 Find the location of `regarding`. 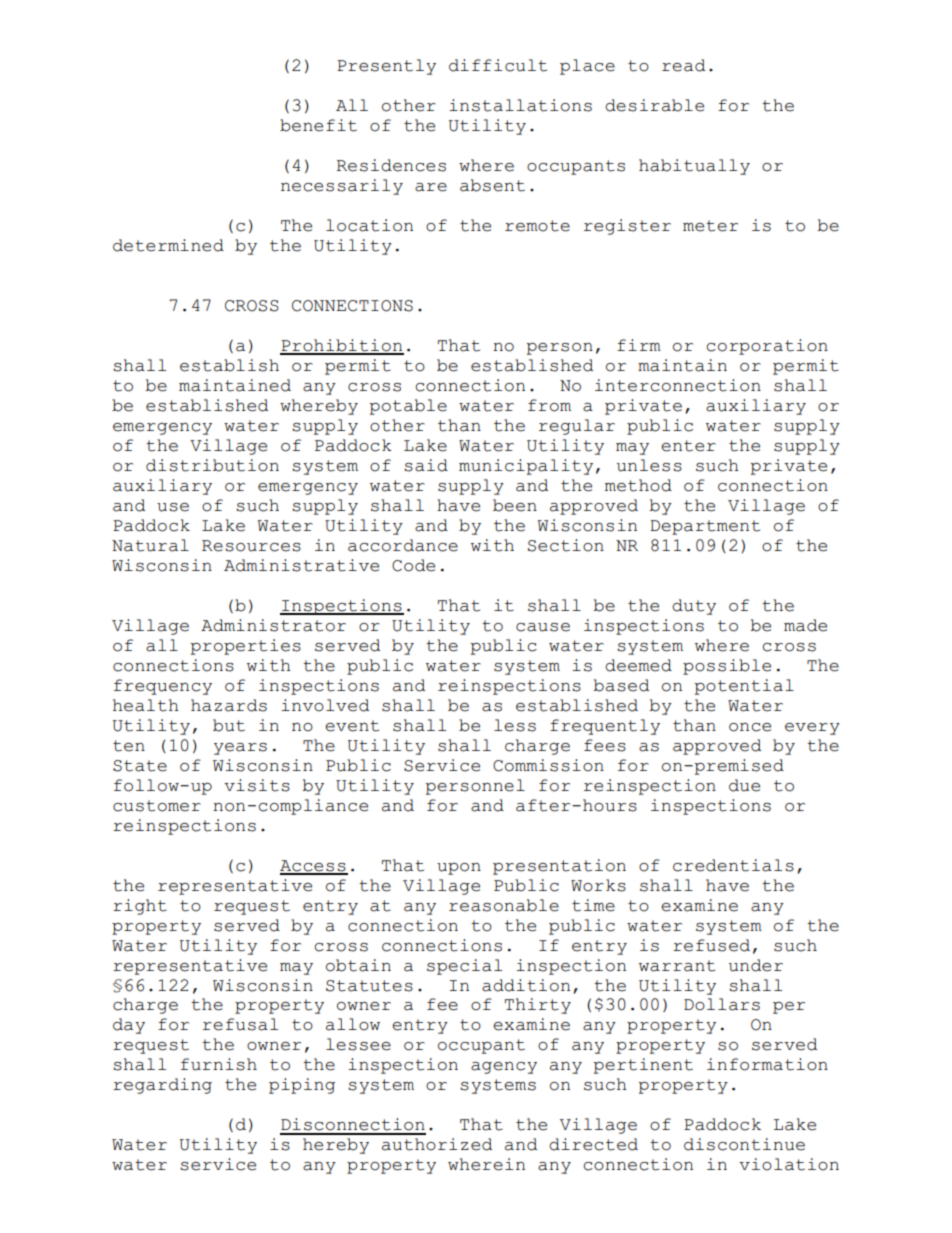

regarding is located at coordinates (162, 1086).
